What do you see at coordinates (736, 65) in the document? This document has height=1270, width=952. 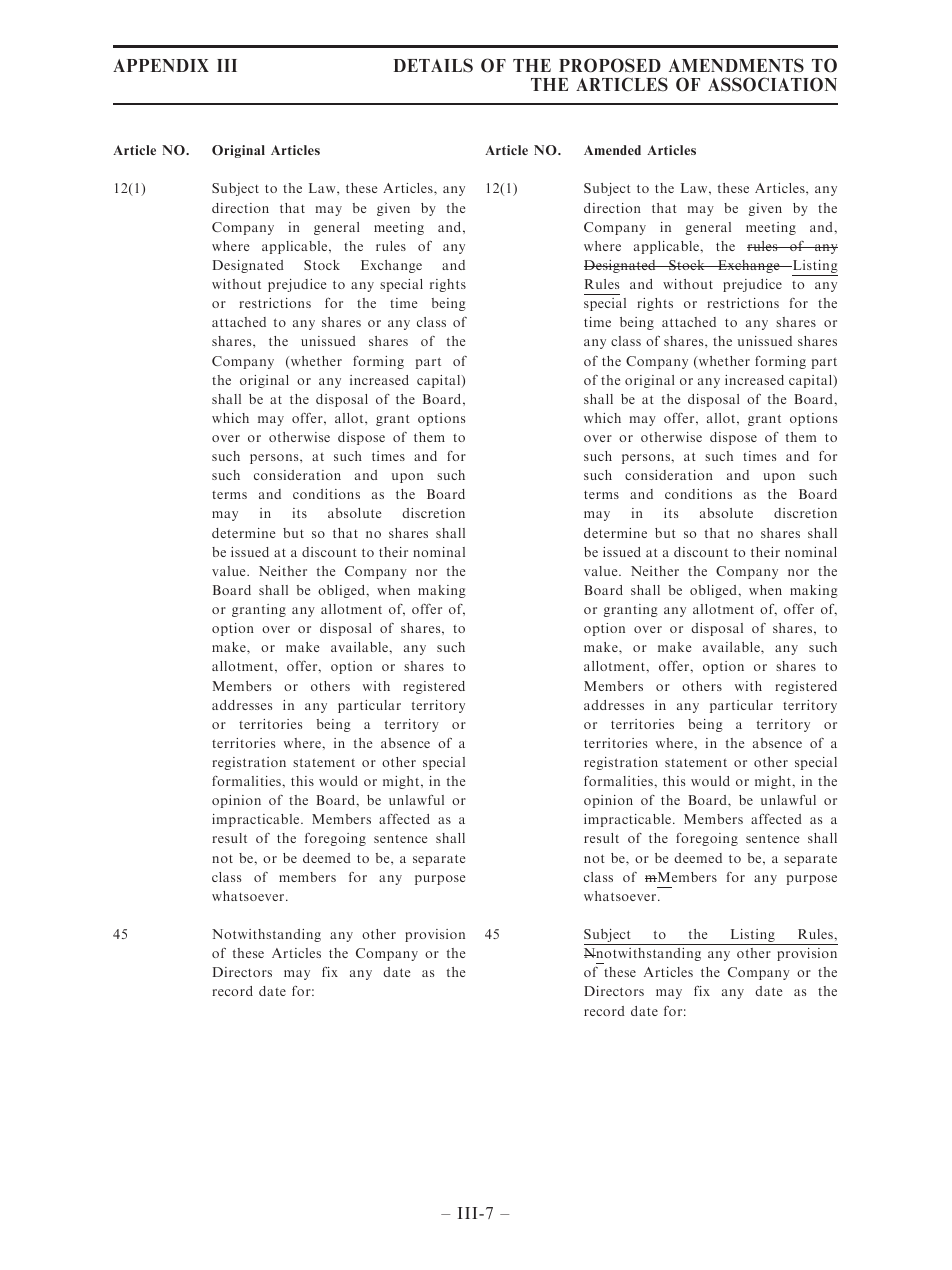 I see `AMENDMENTS` at bounding box center [736, 65].
